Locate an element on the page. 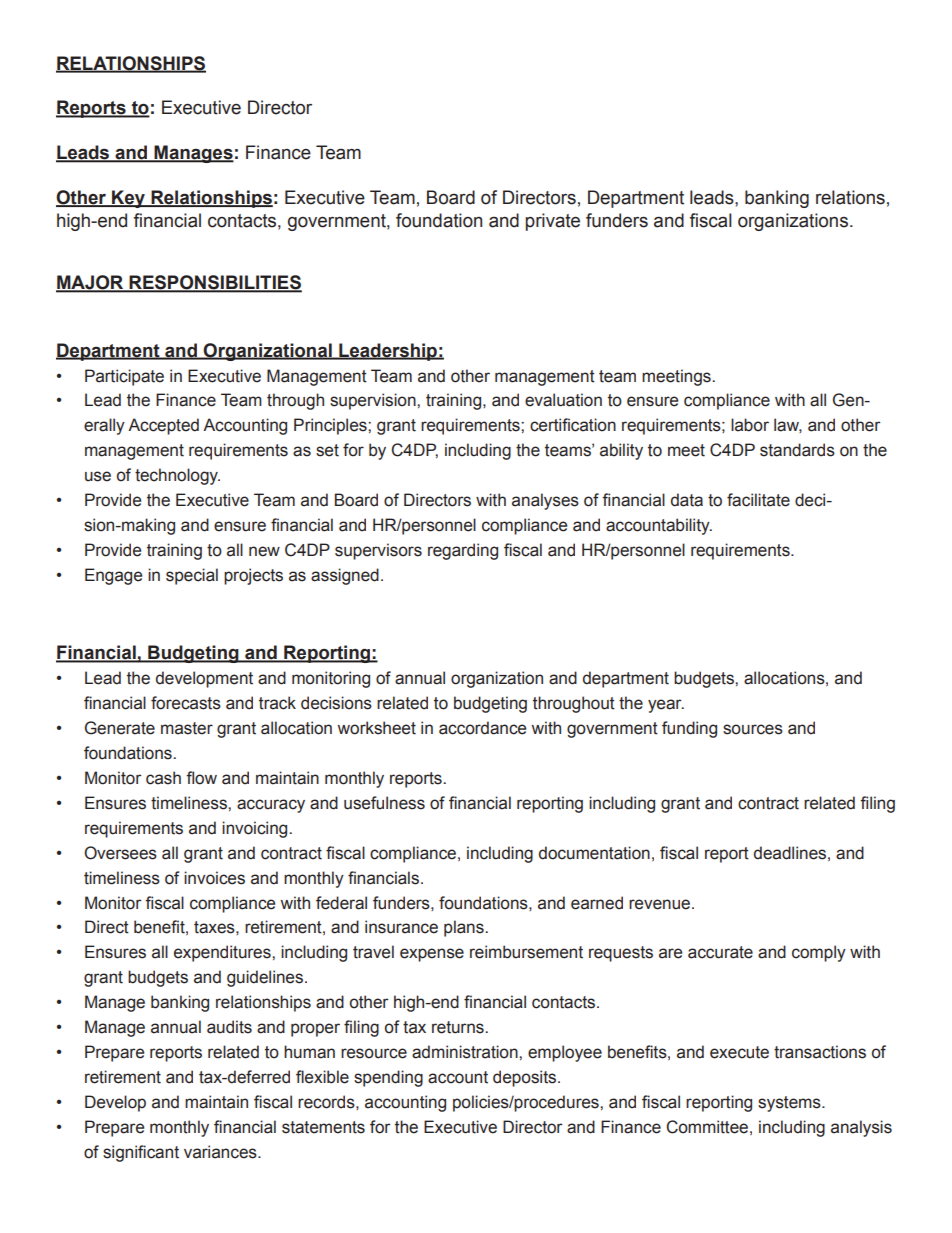 This document has width=952, height=1233. deposits is located at coordinates (524, 1078).
